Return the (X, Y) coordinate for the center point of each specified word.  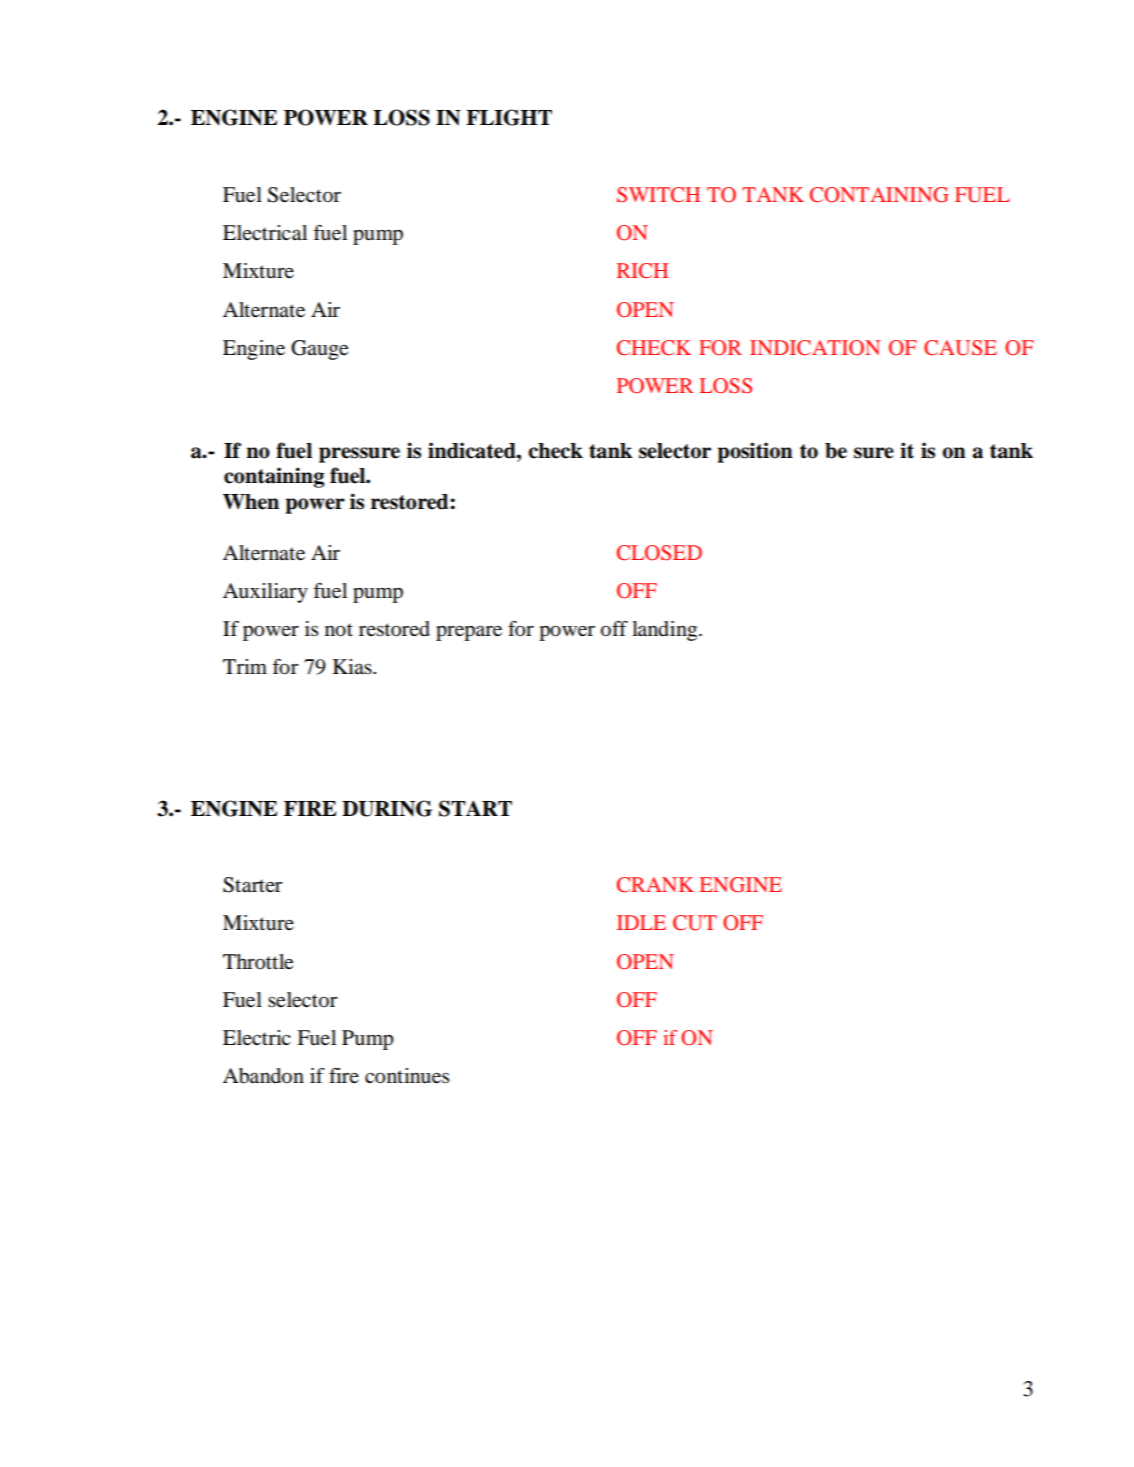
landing (666, 631)
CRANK (655, 885)
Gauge (319, 350)
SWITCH (658, 195)
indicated (473, 450)
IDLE (641, 922)
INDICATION (815, 348)
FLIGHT (509, 117)
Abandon (263, 1076)
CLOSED (659, 553)
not (339, 630)
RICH (642, 271)
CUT (695, 923)
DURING (387, 808)
